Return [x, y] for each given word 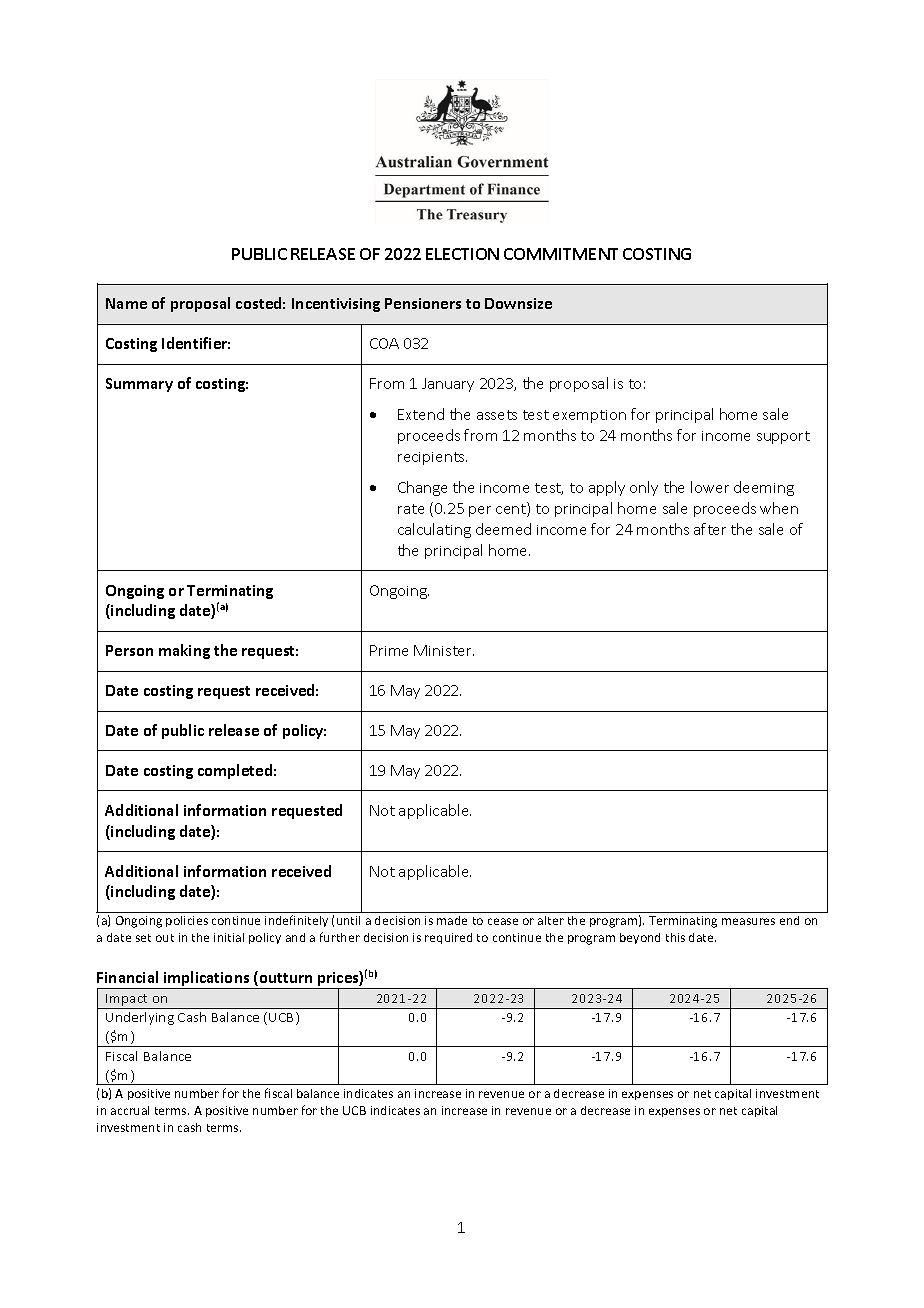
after [710, 529]
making [184, 651]
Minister [444, 650]
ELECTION [462, 254]
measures [748, 921]
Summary [139, 385]
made [452, 920]
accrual [130, 1110]
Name [126, 303]
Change [422, 488]
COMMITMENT [561, 254]
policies [187, 921]
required [448, 938]
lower [710, 487]
